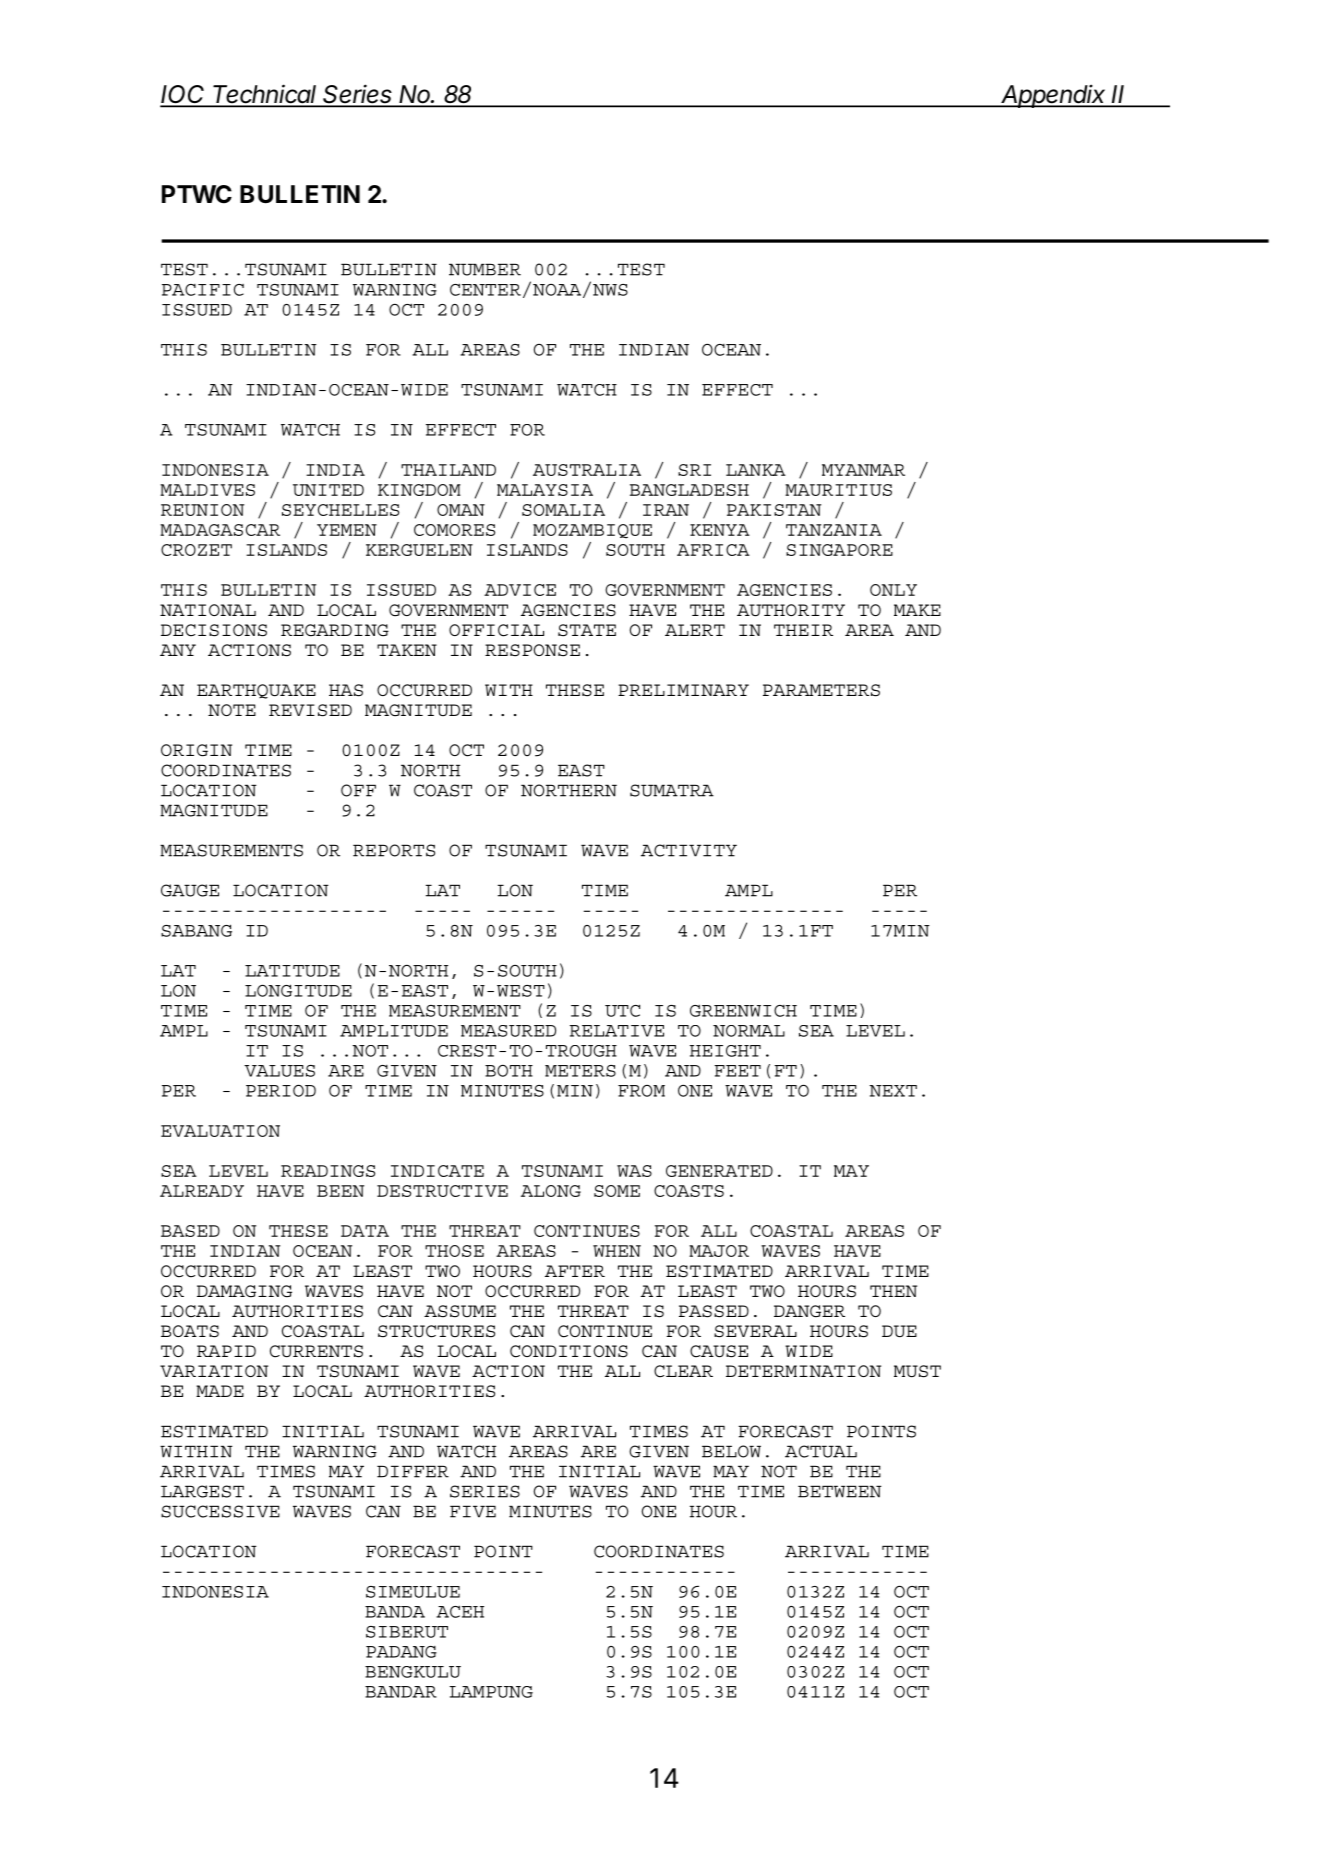 This screenshot has height=1874, width=1325. Describe the element at coordinates (220, 1511) in the screenshot. I see `SUCCESSIVE` at that location.
